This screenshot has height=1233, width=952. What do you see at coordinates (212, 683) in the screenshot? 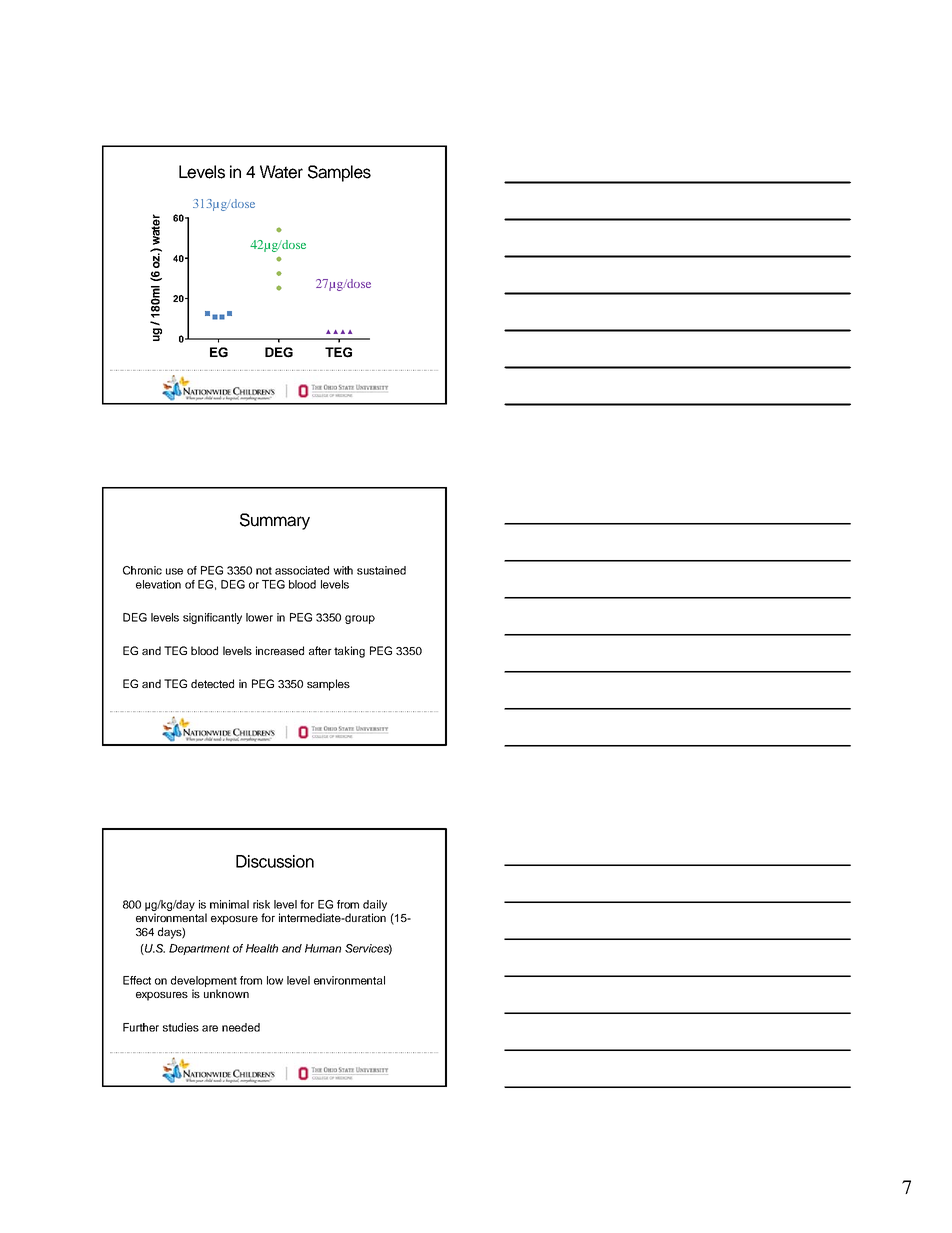
I see `detected` at bounding box center [212, 683].
